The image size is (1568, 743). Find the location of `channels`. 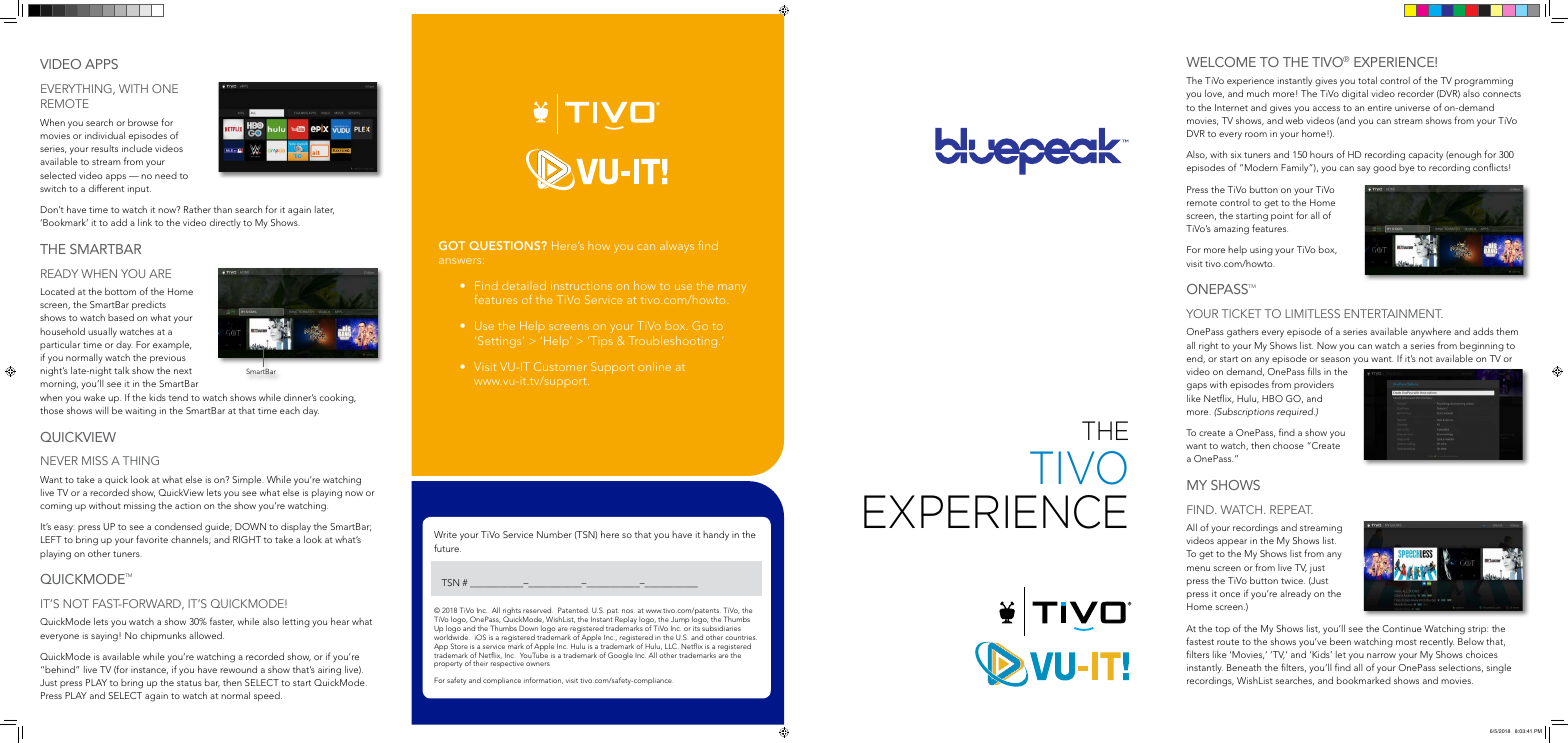

channels is located at coordinates (191, 540).
